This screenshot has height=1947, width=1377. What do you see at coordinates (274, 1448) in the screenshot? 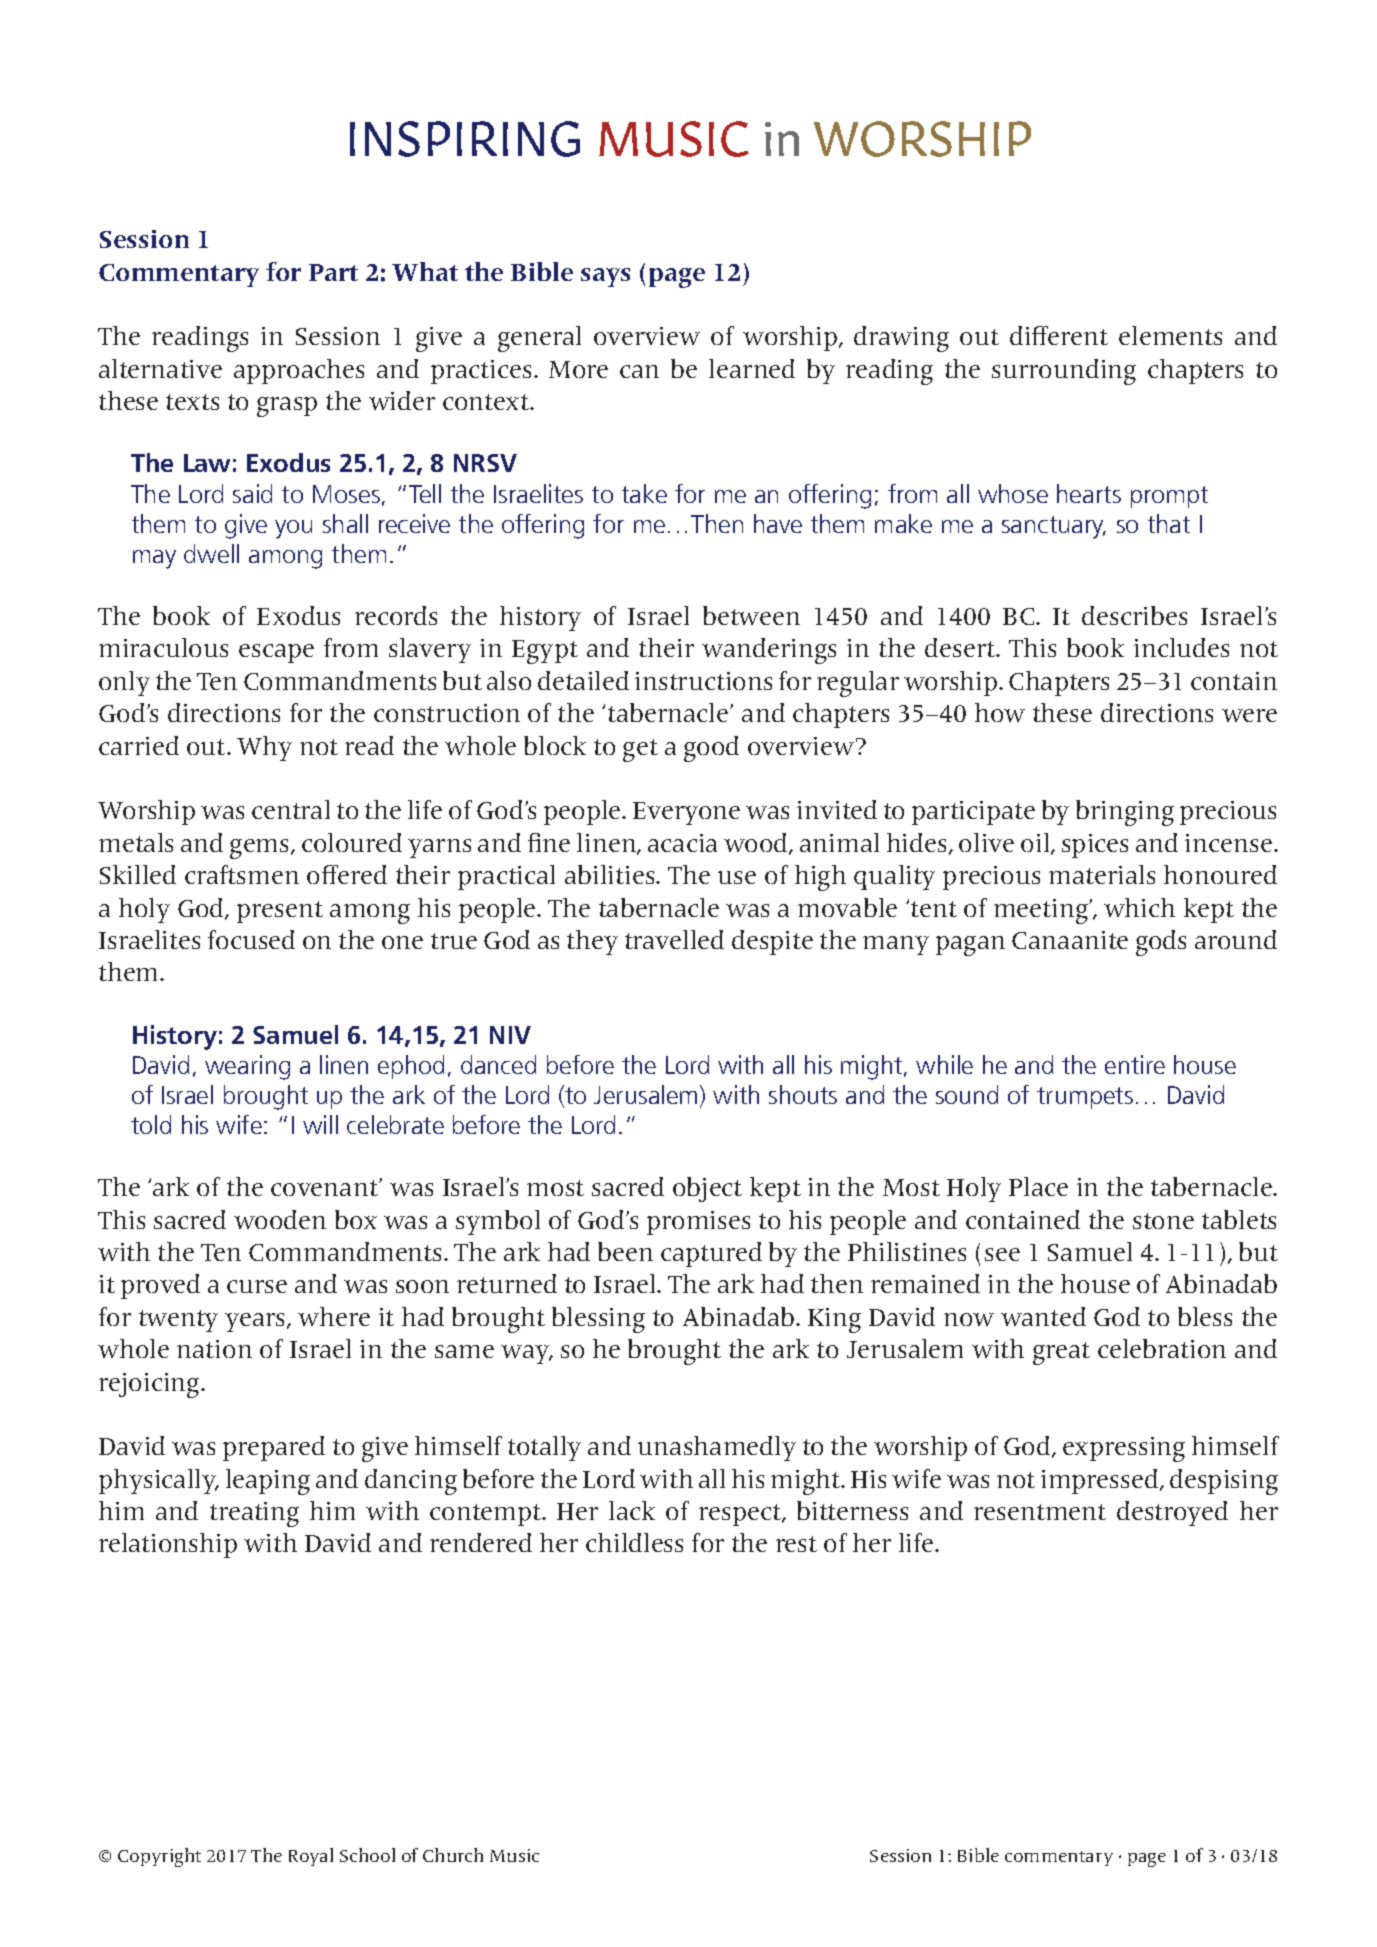
I see `prepared` at bounding box center [274, 1448].
